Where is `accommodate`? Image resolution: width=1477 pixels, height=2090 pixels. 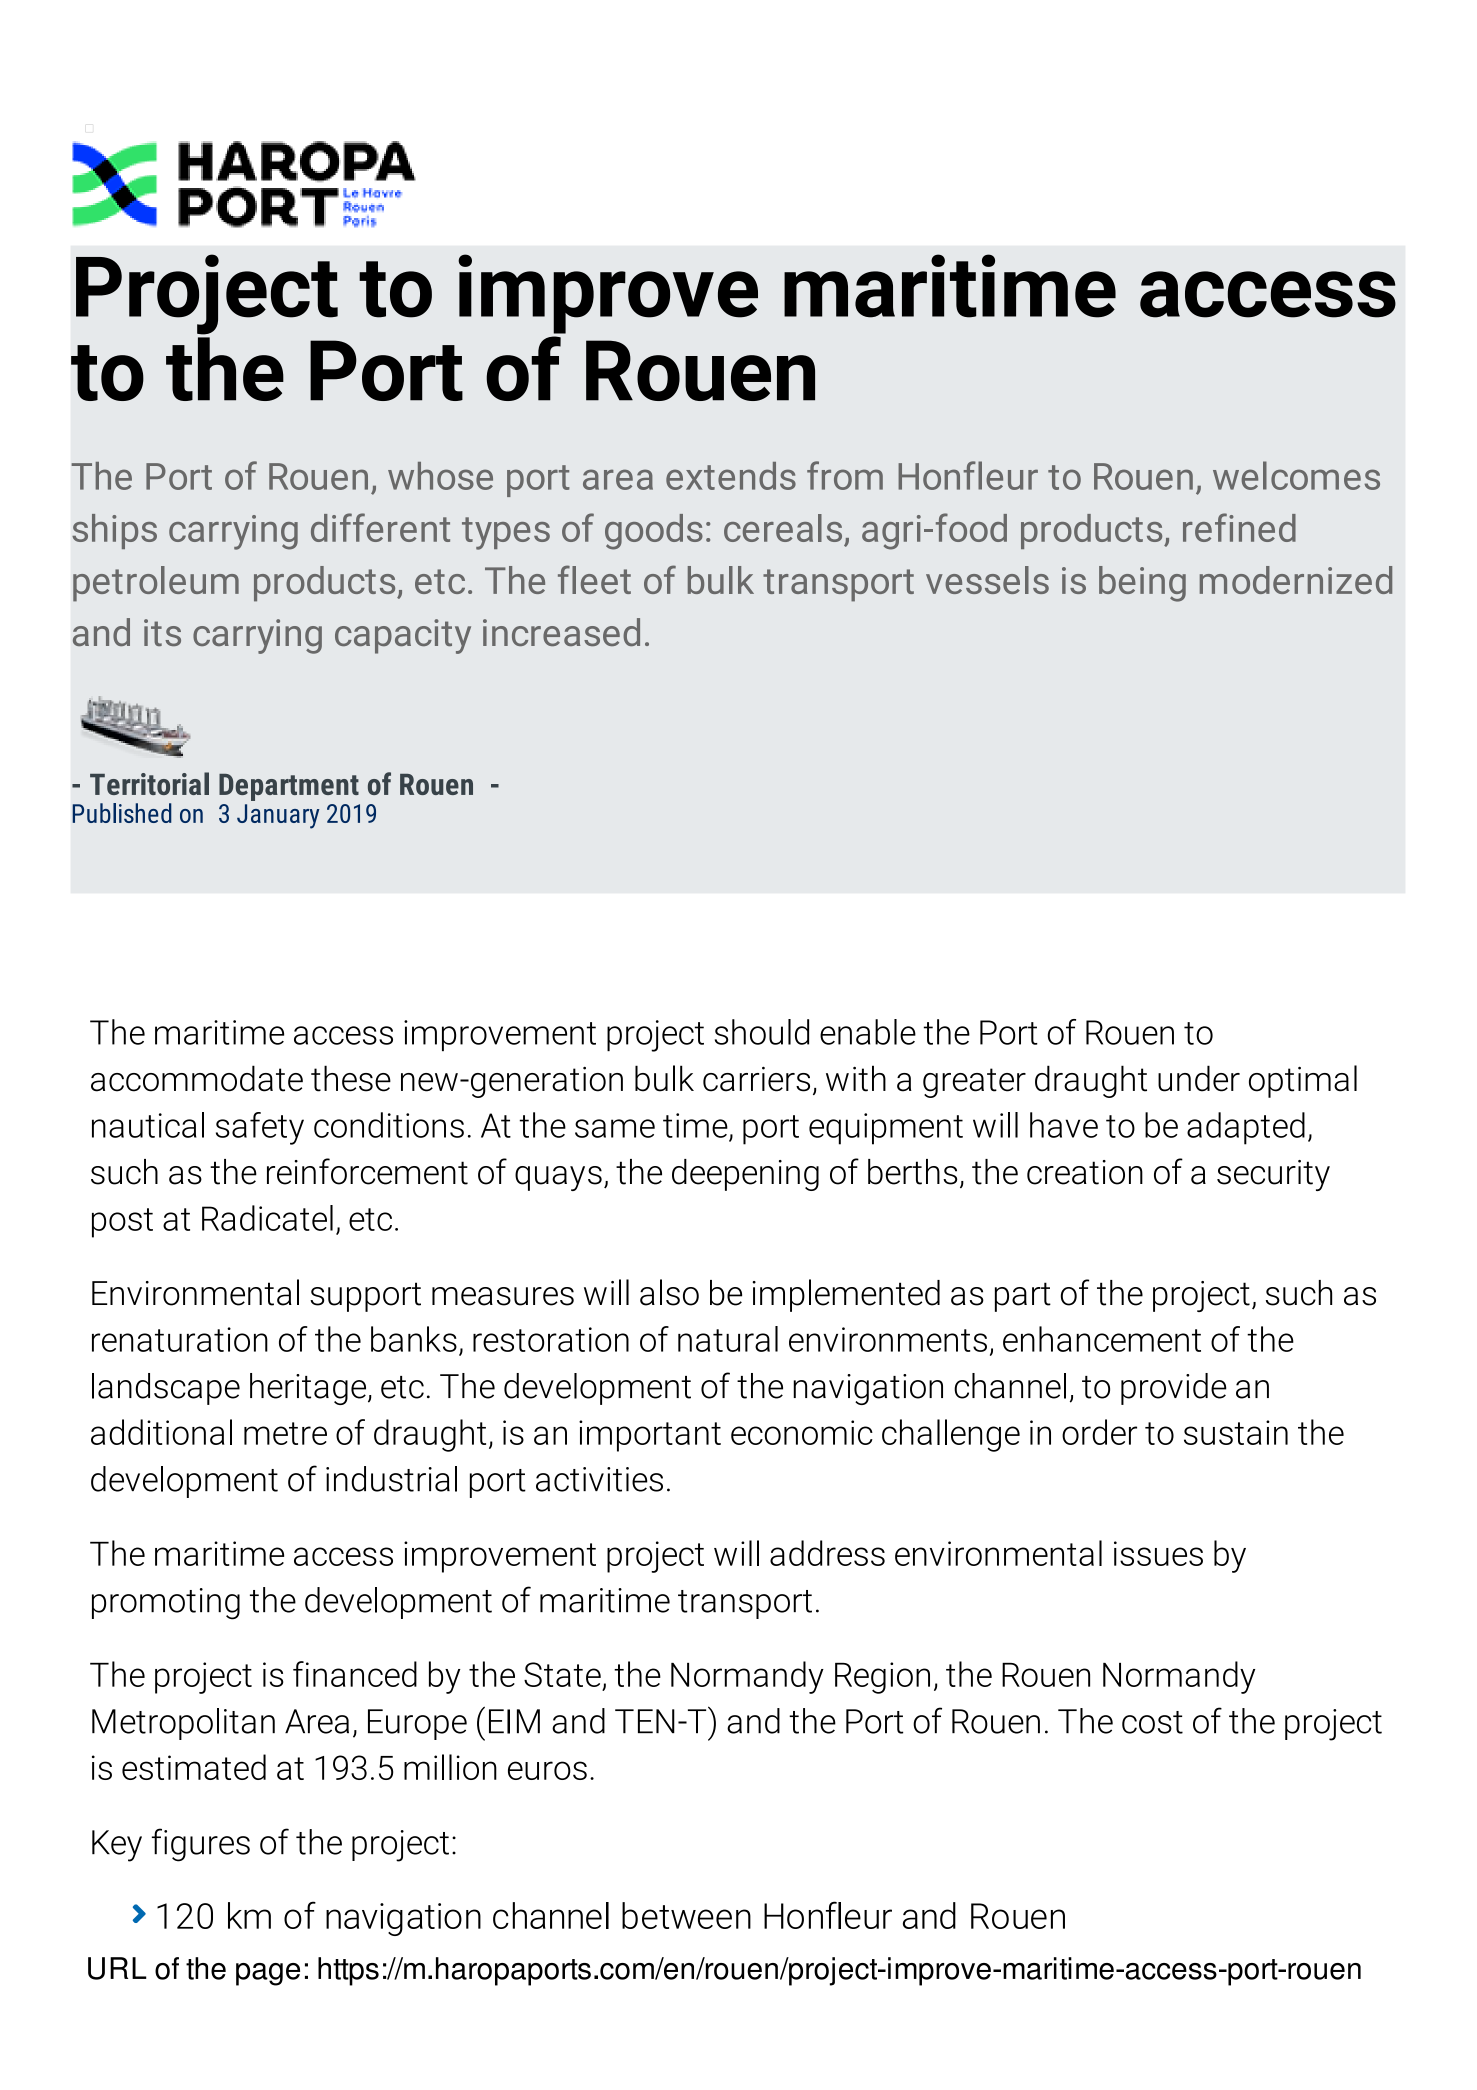
accommodate is located at coordinates (197, 1078).
